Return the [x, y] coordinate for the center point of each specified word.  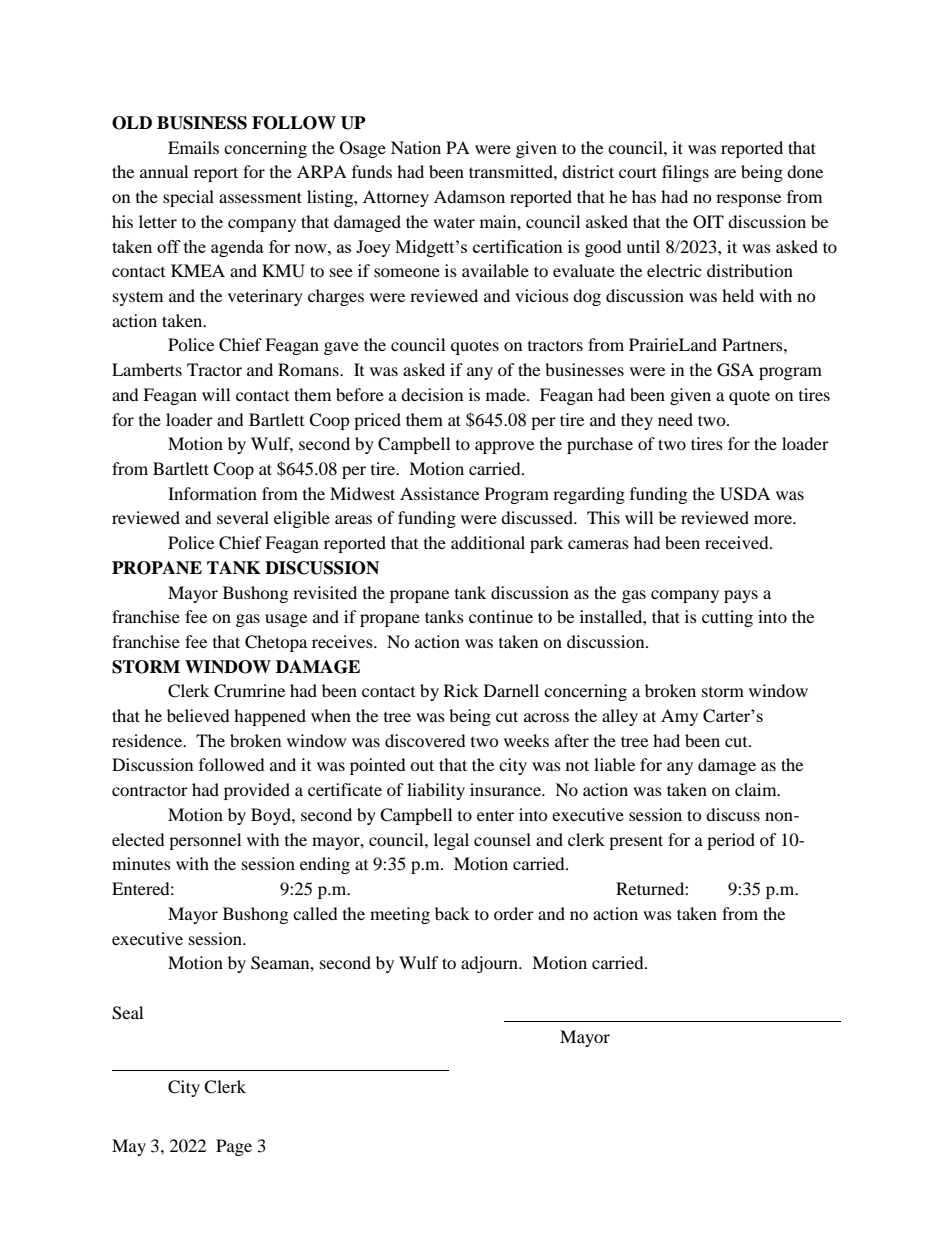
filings [685, 173]
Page [234, 1147]
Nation [416, 147]
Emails [193, 147]
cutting [727, 618]
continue [501, 616]
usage [286, 620]
